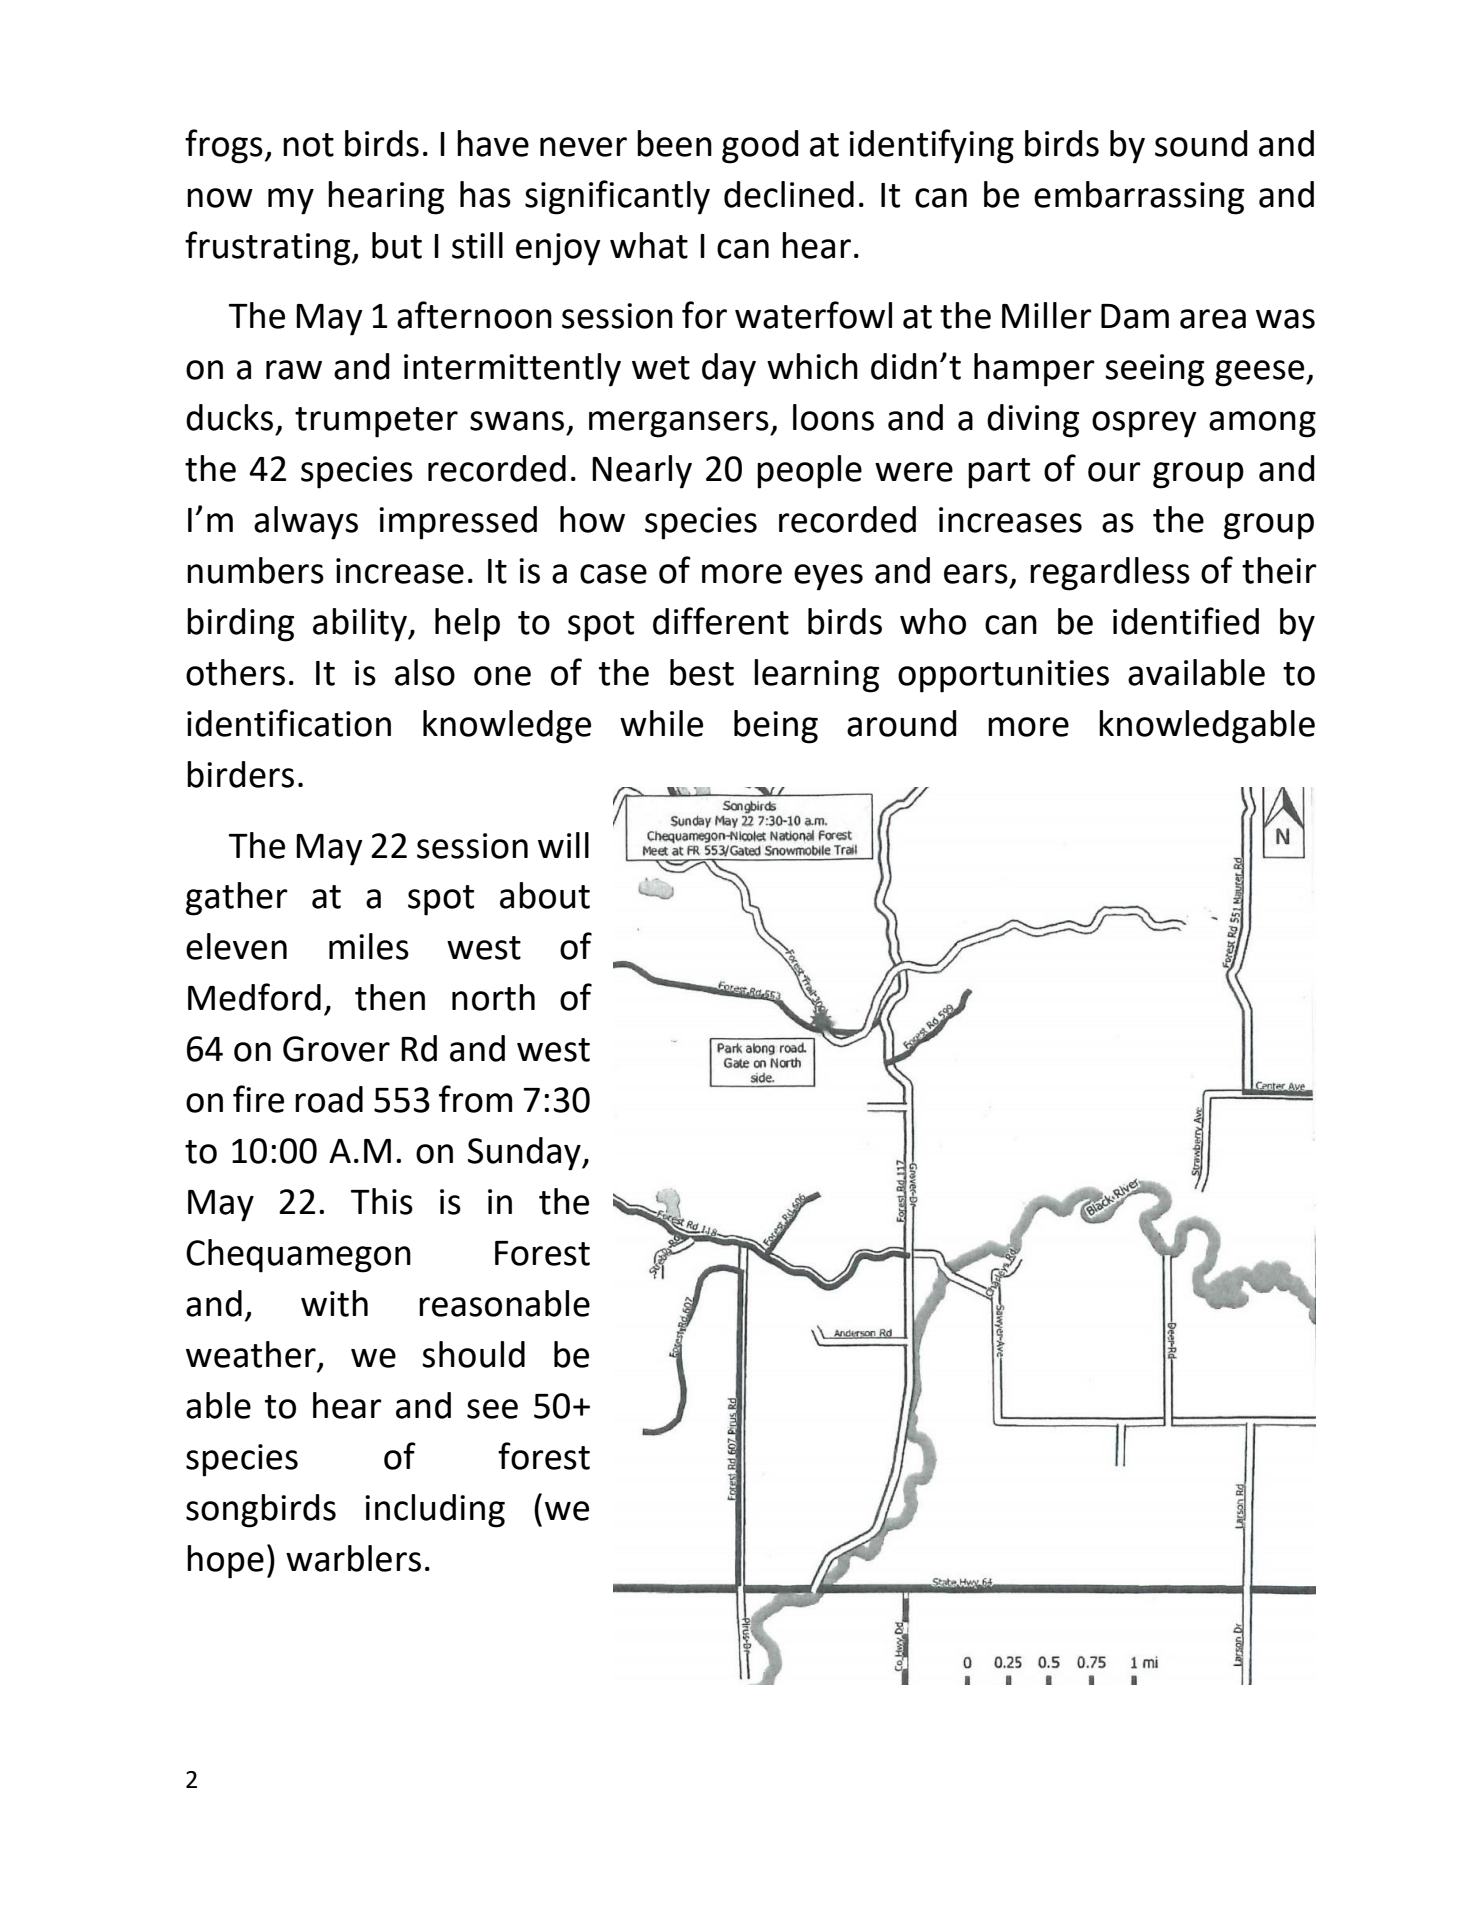  What do you see at coordinates (1003, 676) in the page?
I see `opportunities` at bounding box center [1003, 676].
